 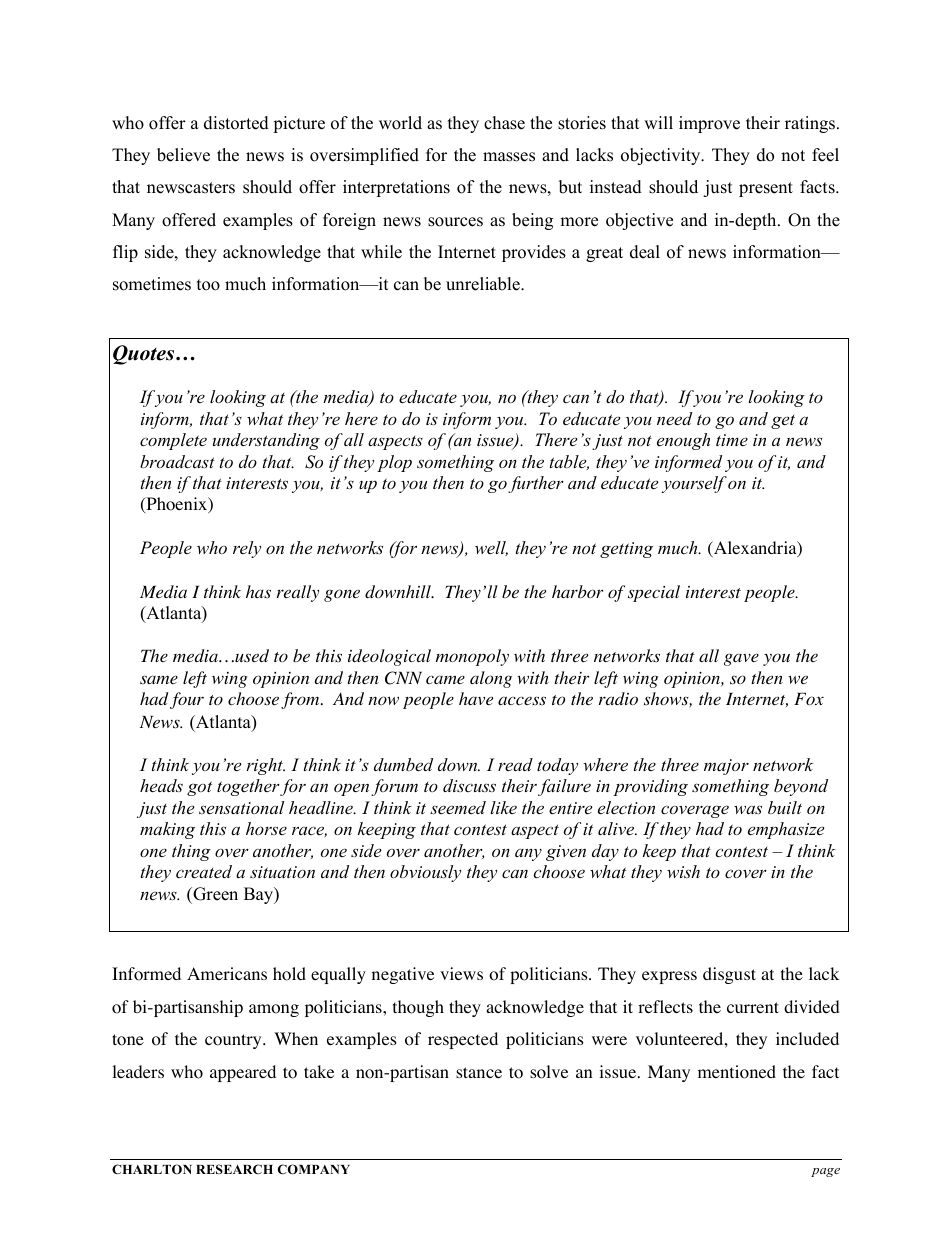 I want to click on mentioned, so click(x=737, y=1072).
